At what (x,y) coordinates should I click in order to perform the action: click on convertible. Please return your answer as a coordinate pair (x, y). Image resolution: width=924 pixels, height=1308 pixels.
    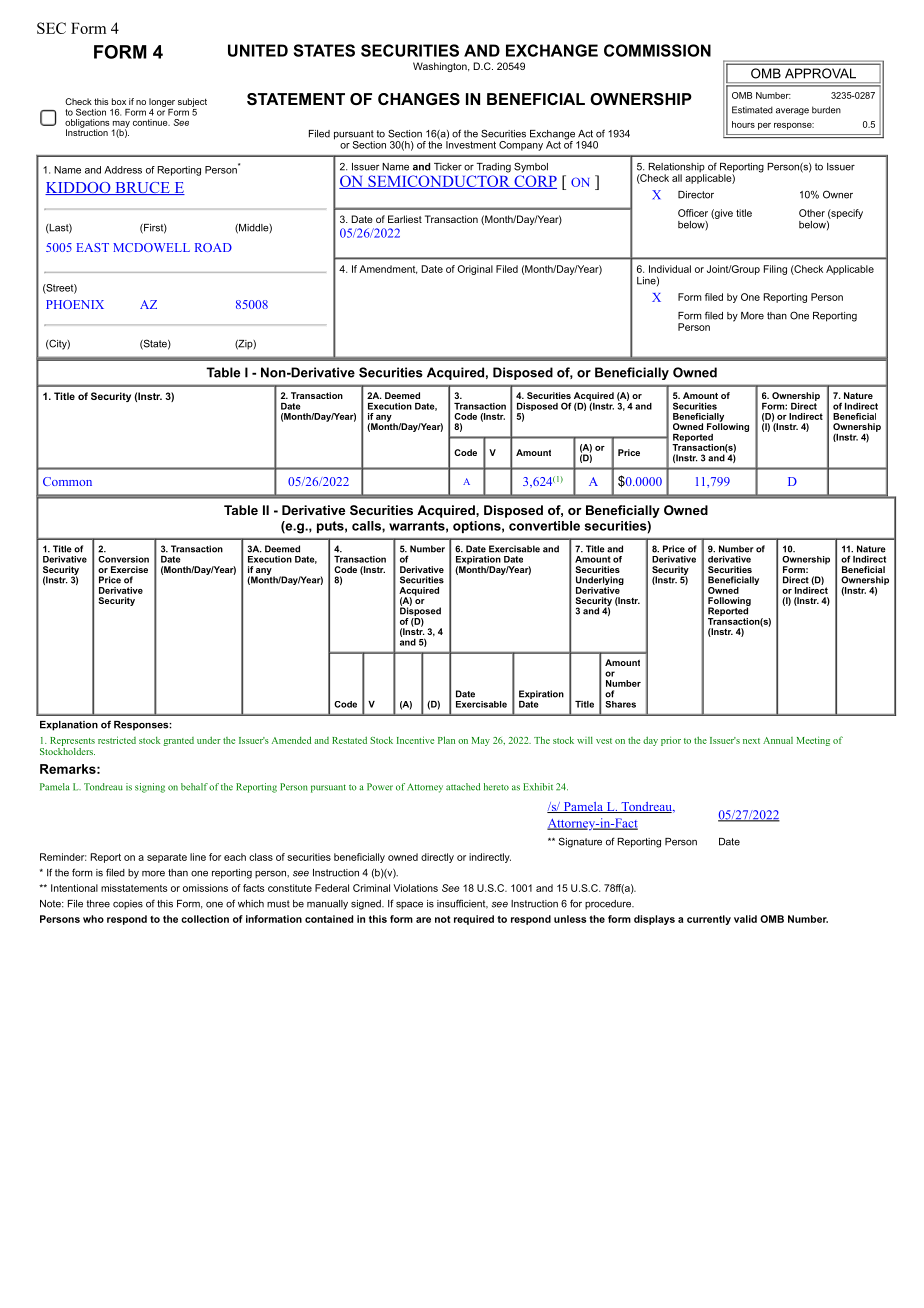
    Looking at the image, I should click on (544, 526).
